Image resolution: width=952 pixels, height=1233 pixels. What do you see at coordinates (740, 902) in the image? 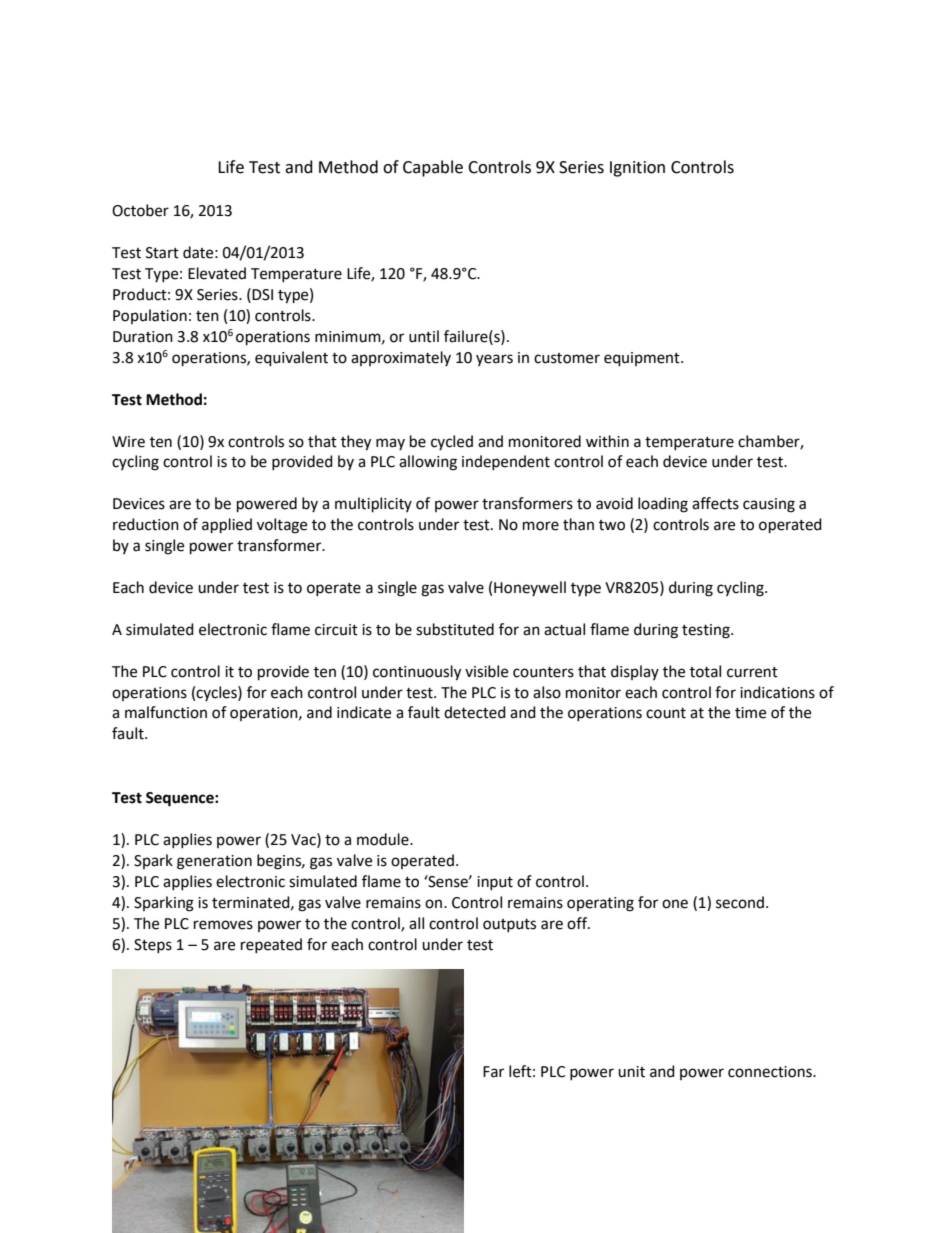
I see `second` at bounding box center [740, 902].
